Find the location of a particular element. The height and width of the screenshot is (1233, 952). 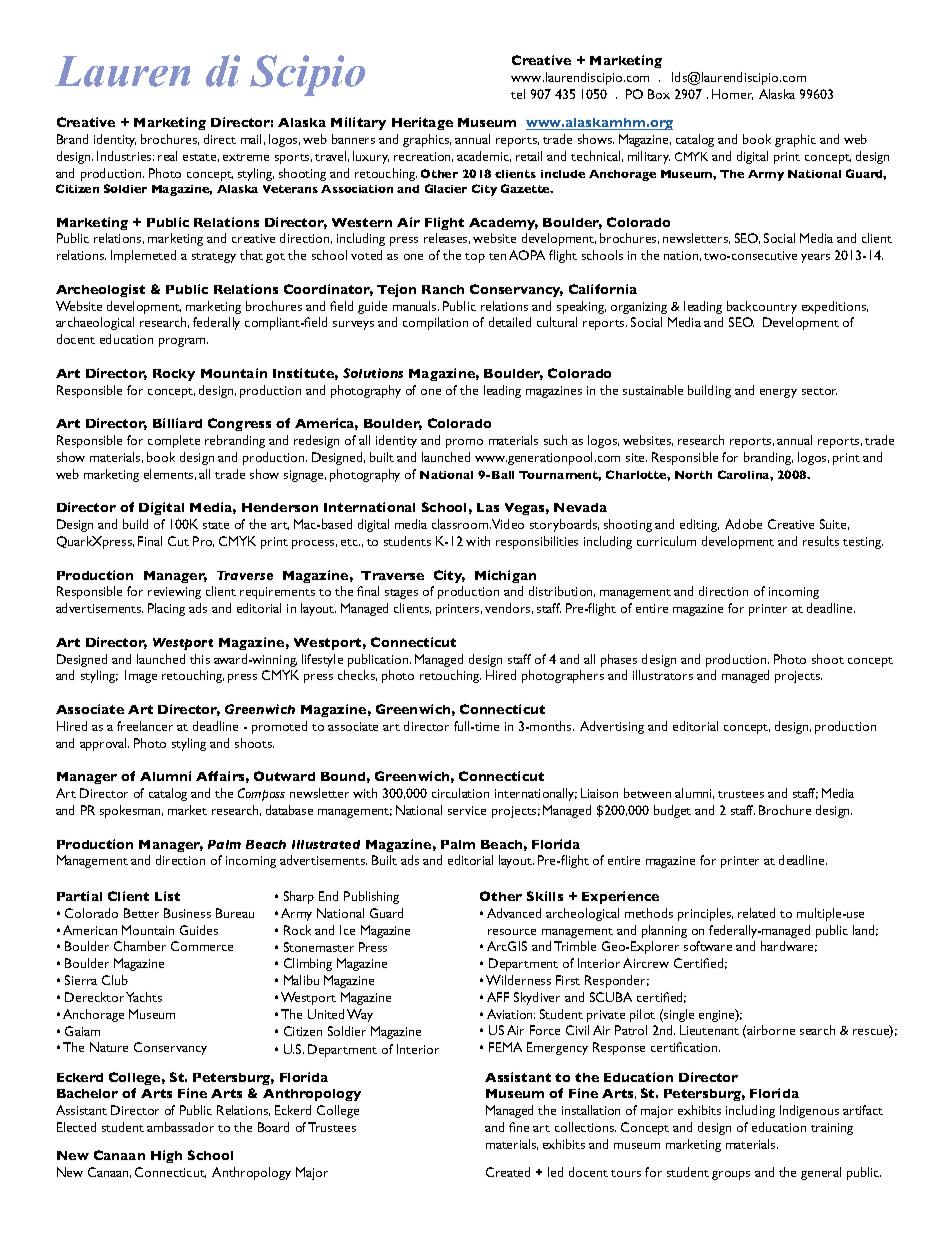

complete is located at coordinates (174, 441).
